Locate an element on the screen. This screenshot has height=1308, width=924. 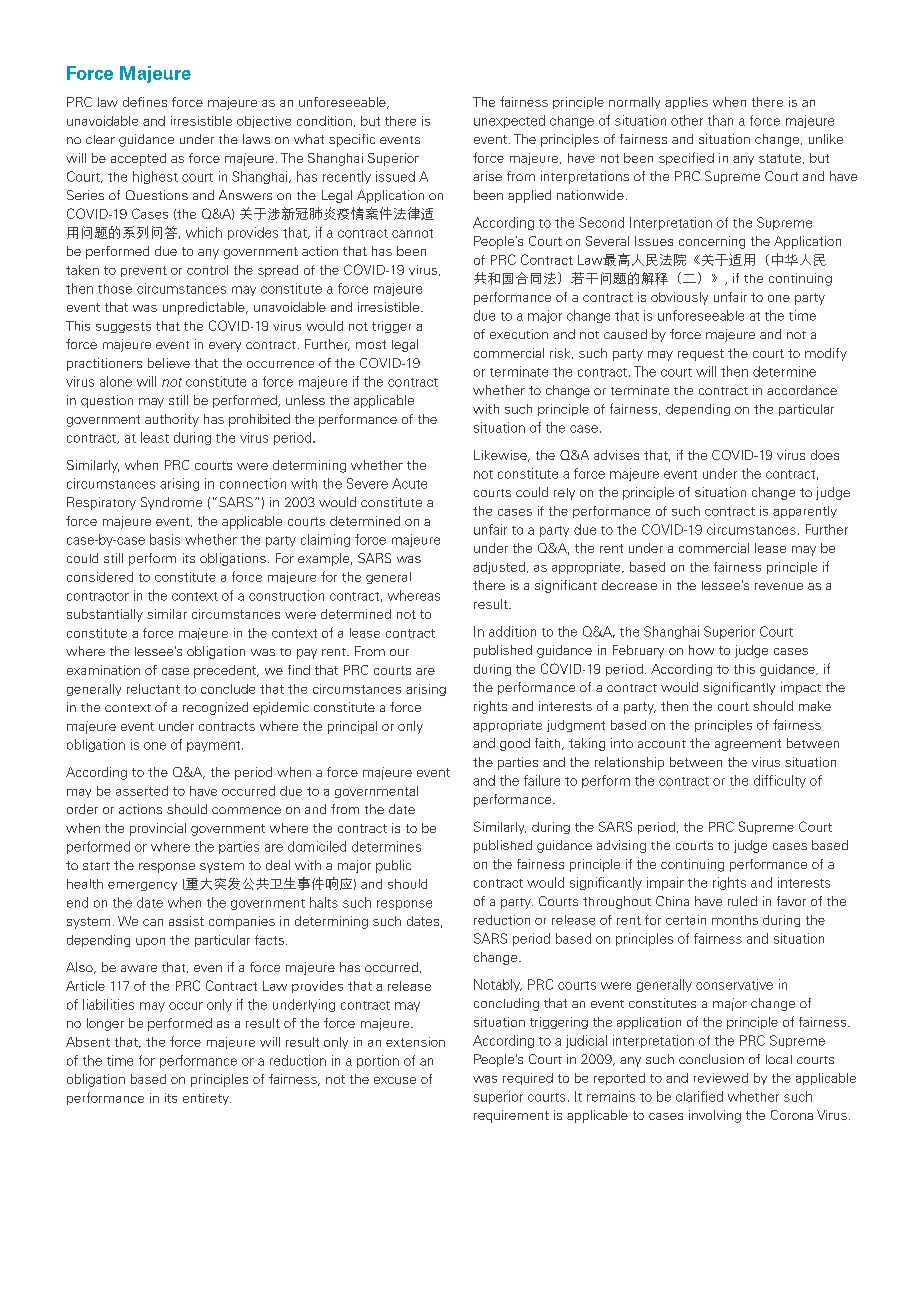
good is located at coordinates (515, 744).
